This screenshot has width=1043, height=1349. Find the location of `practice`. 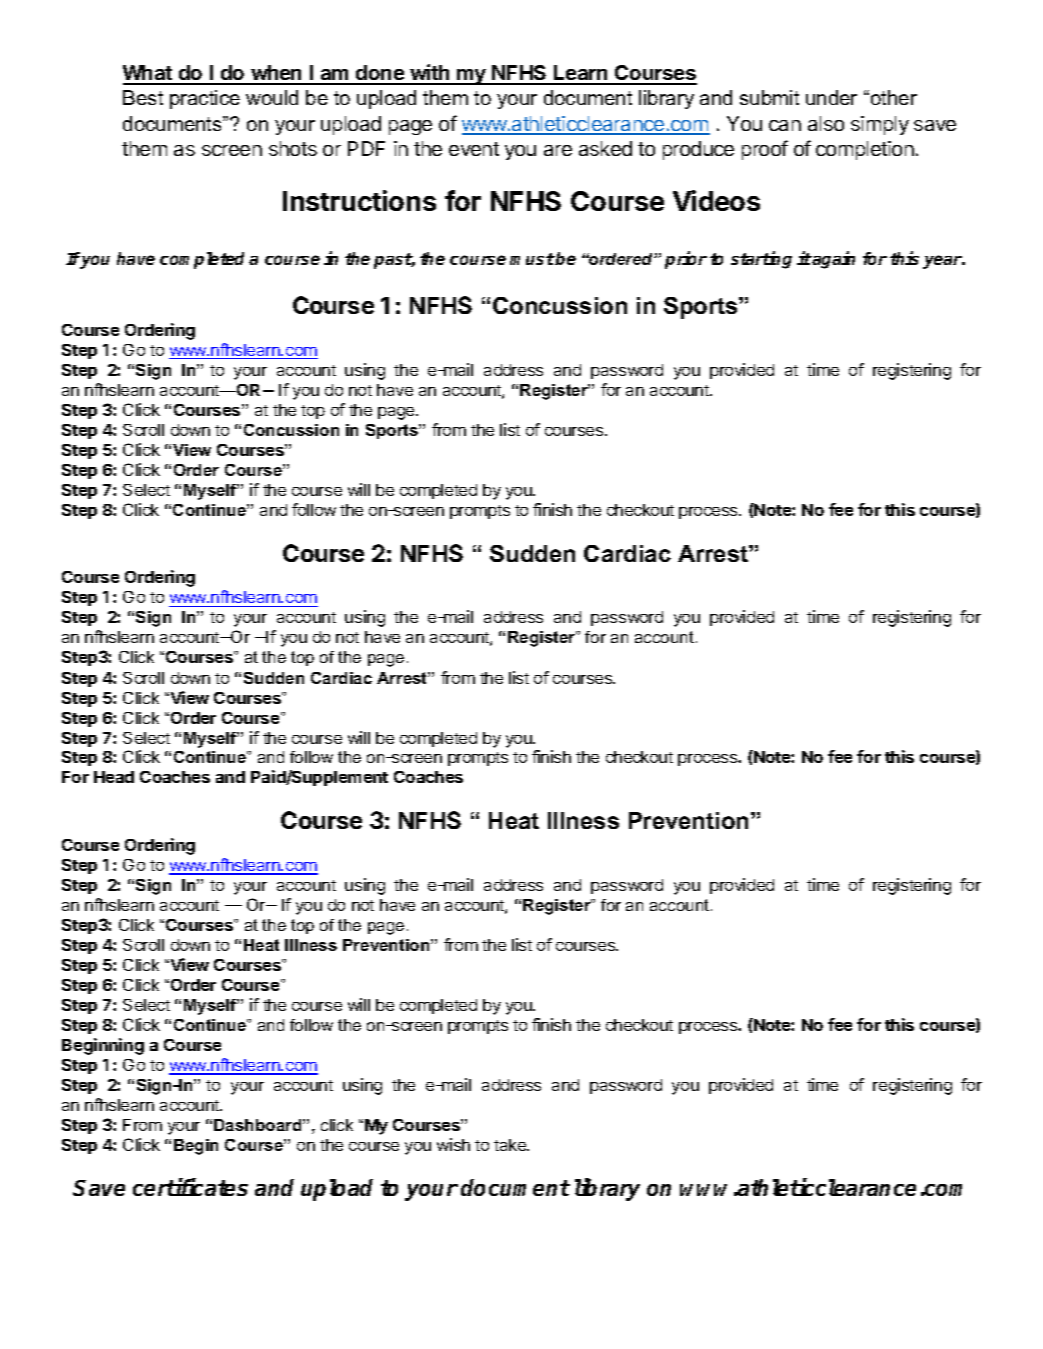

practice is located at coordinates (205, 99).
